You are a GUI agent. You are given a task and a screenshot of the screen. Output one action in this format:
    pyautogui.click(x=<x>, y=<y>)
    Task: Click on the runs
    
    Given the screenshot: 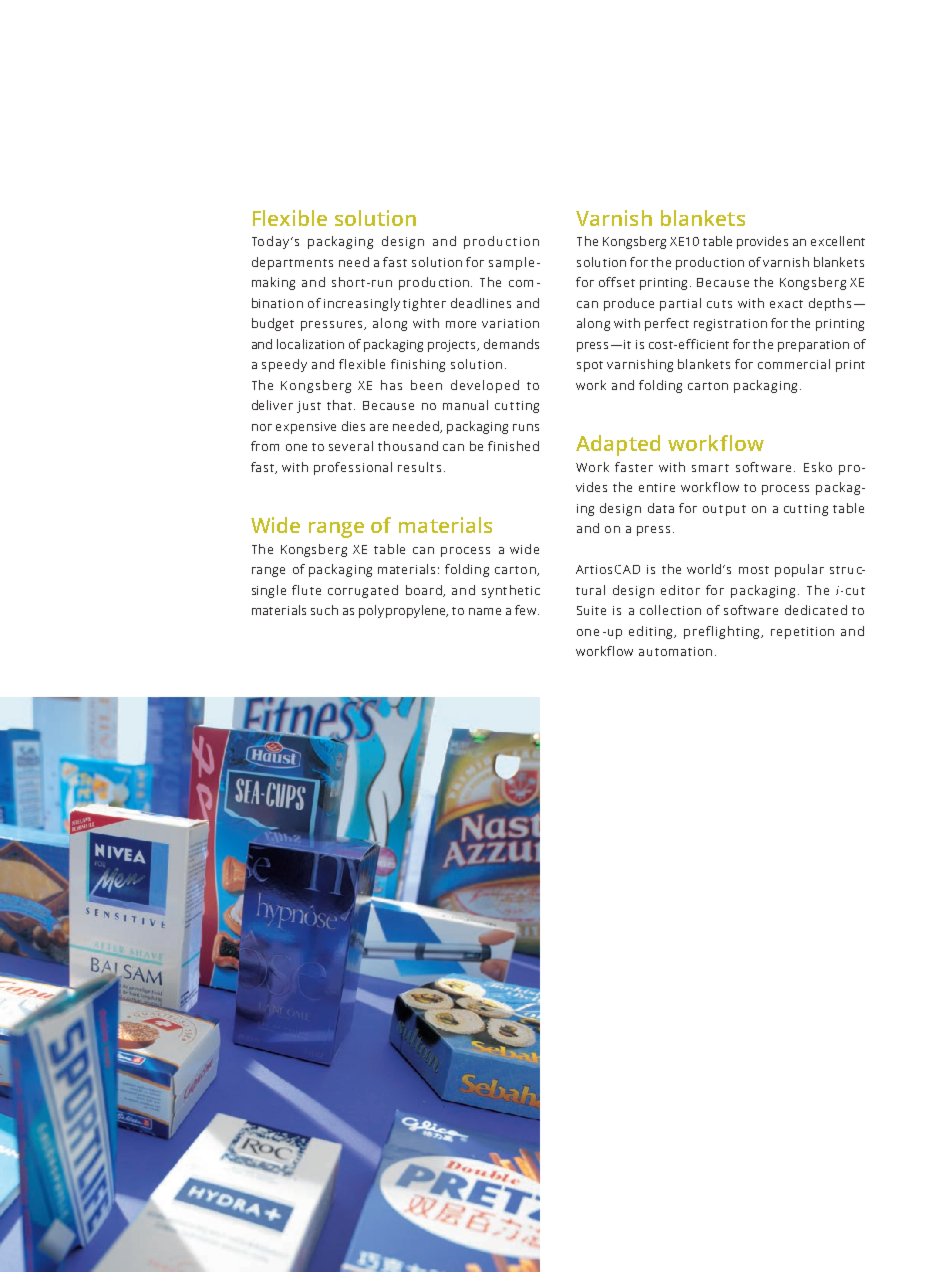 What is the action you would take?
    pyautogui.click(x=526, y=427)
